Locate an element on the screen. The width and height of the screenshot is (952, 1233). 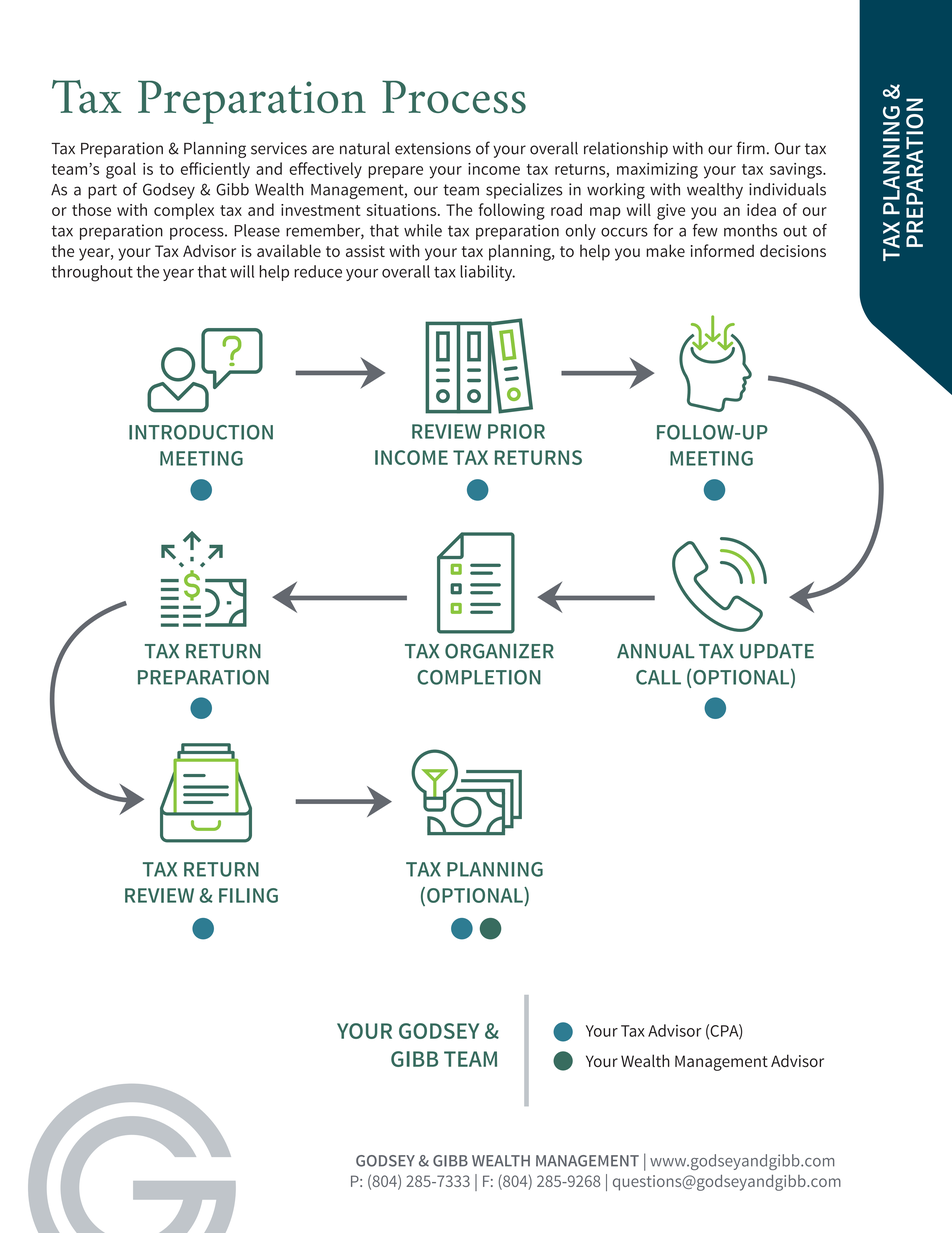
extensions is located at coordinates (433, 148).
